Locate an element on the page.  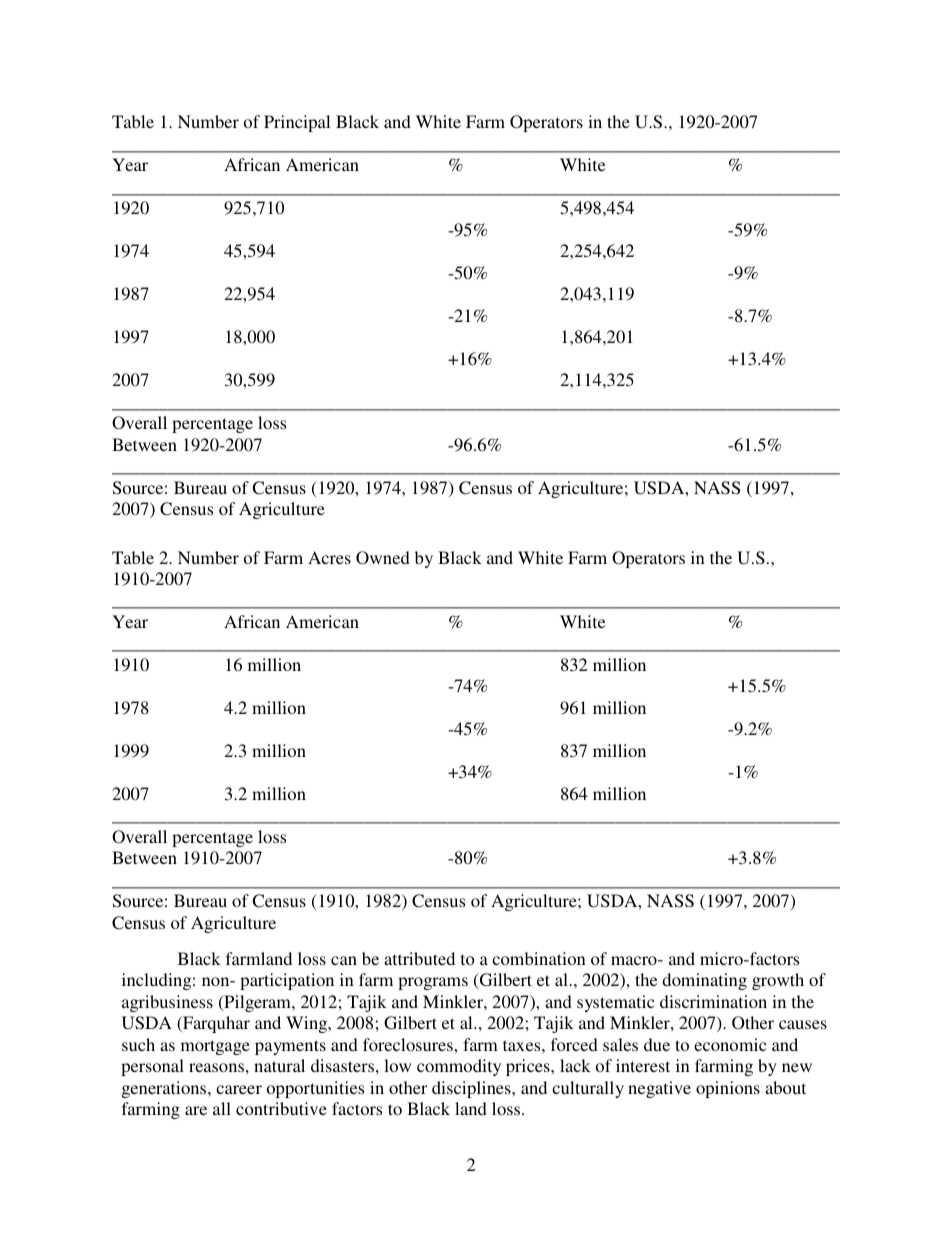
Acres is located at coordinates (329, 557).
